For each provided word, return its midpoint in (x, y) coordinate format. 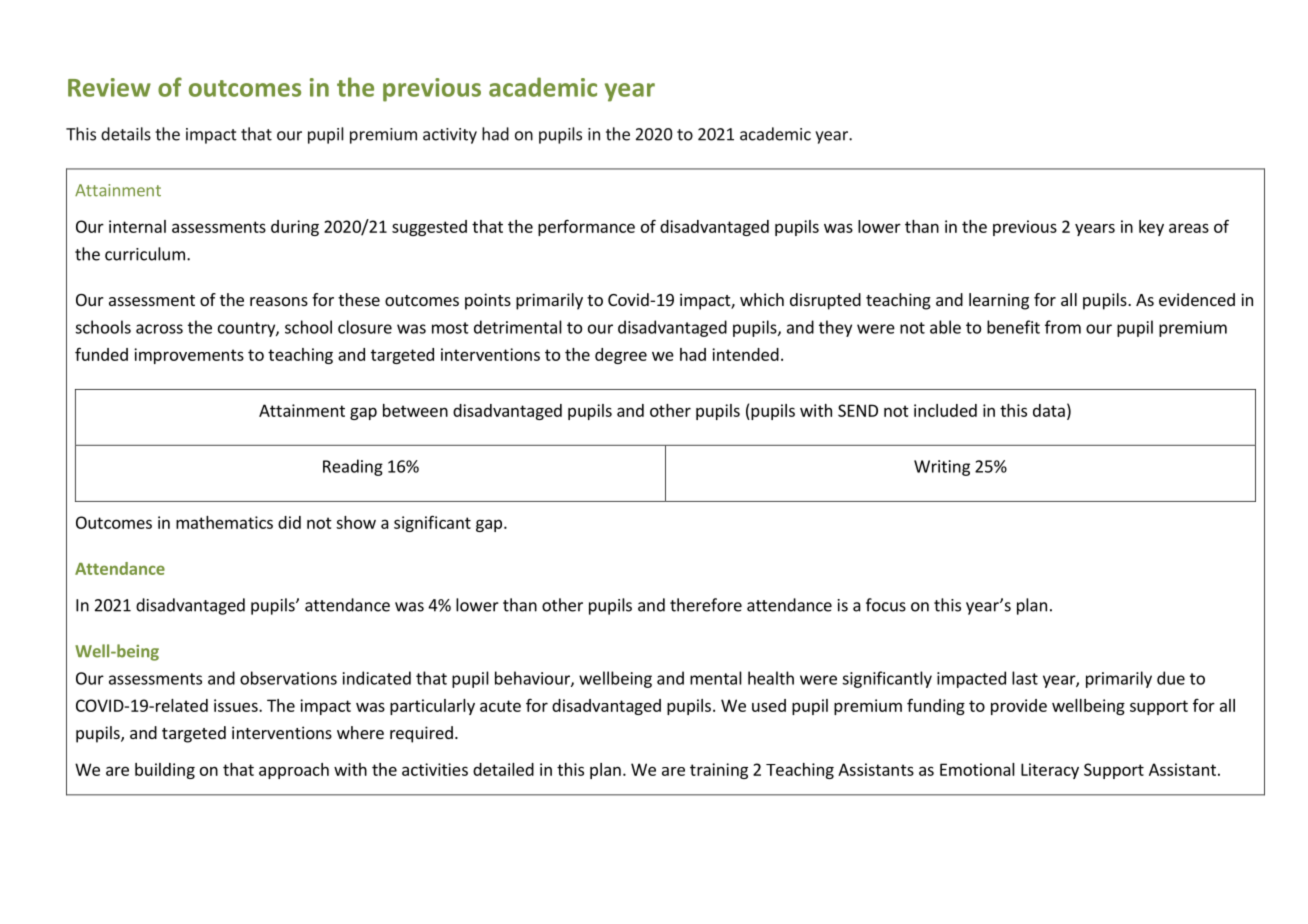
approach (294, 771)
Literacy (1050, 771)
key (1151, 228)
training (719, 771)
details (126, 134)
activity (450, 136)
